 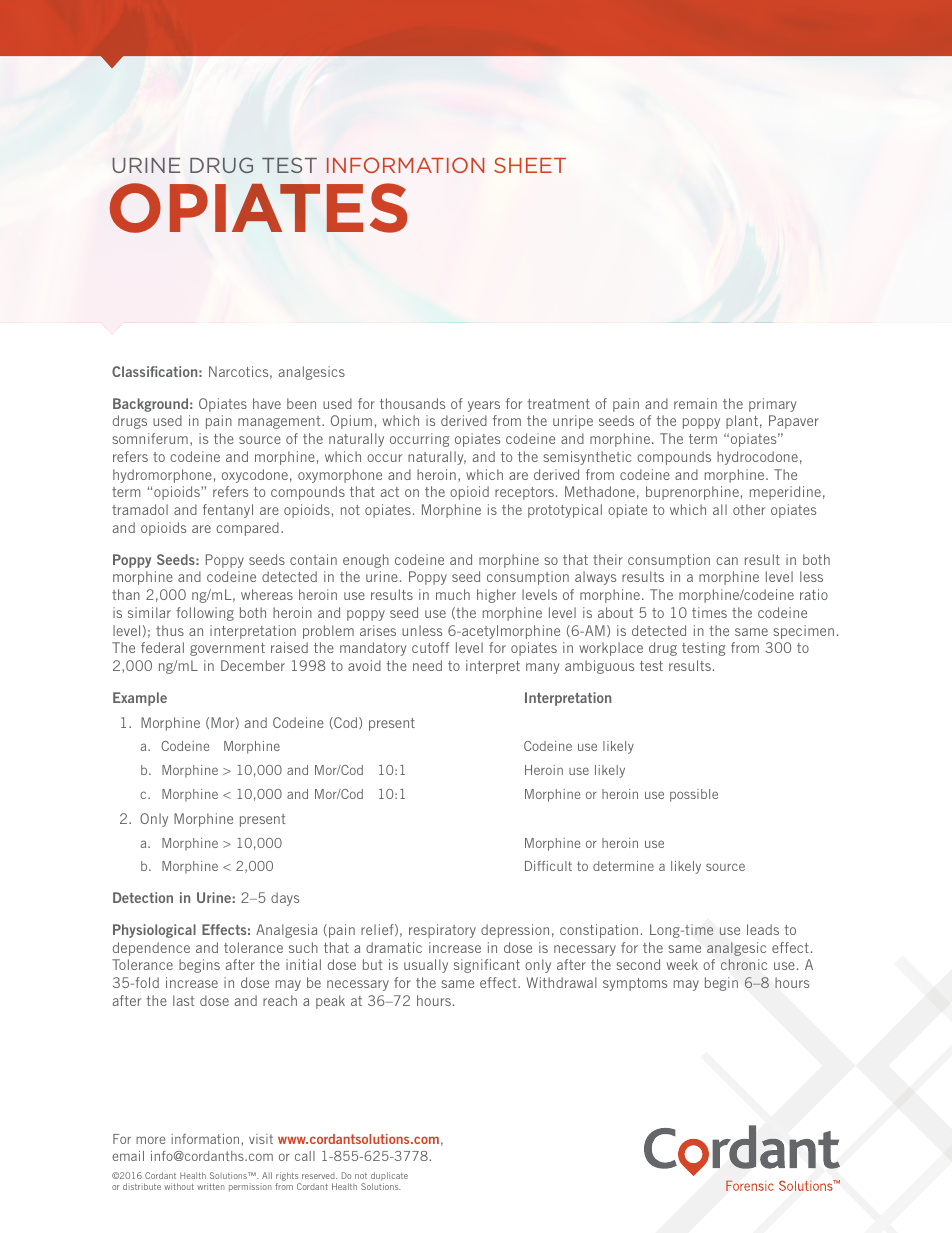 What do you see at coordinates (280, 422) in the screenshot?
I see `management` at bounding box center [280, 422].
